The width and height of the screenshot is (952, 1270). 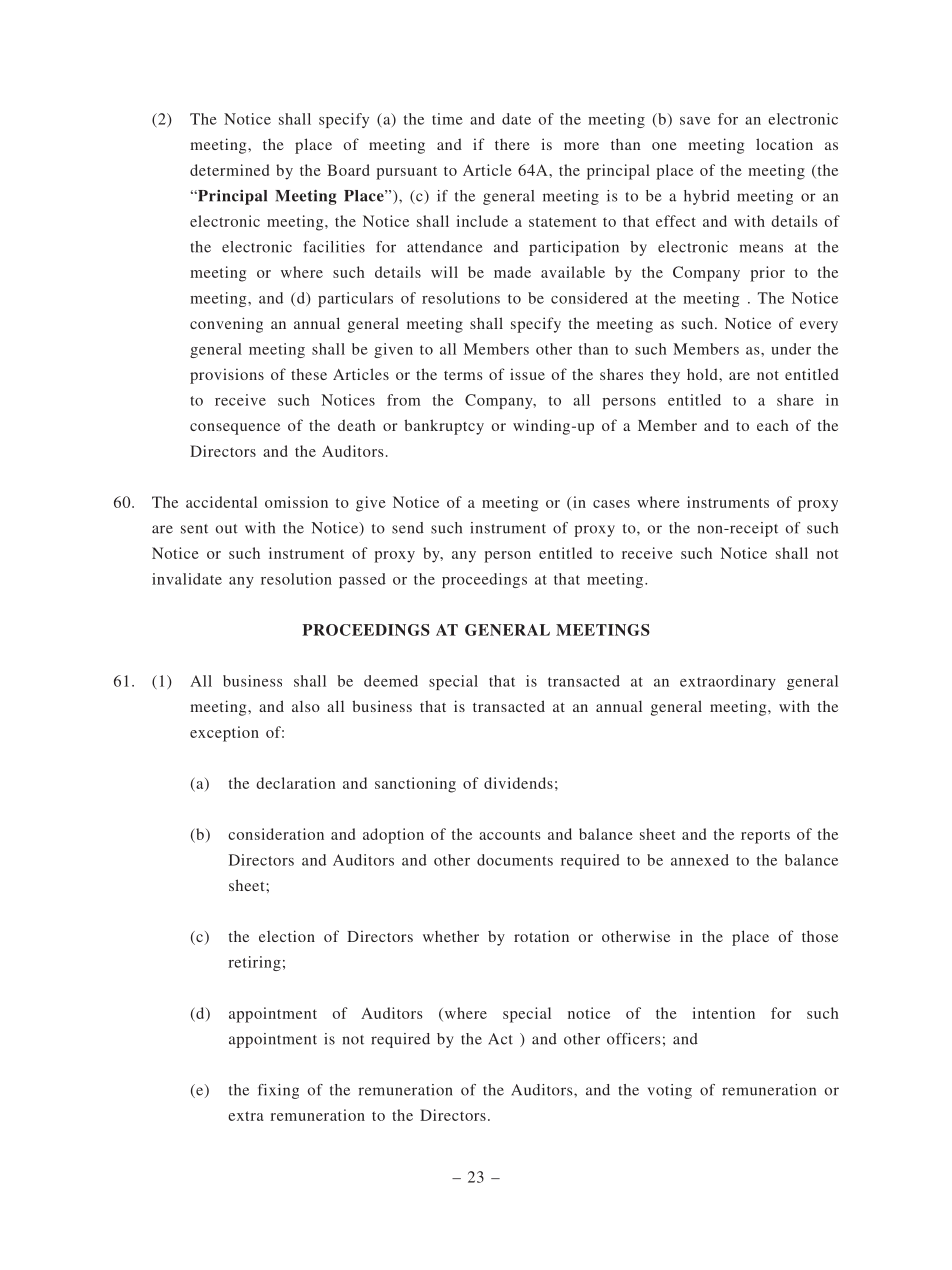 I want to click on accounts, so click(x=510, y=835).
